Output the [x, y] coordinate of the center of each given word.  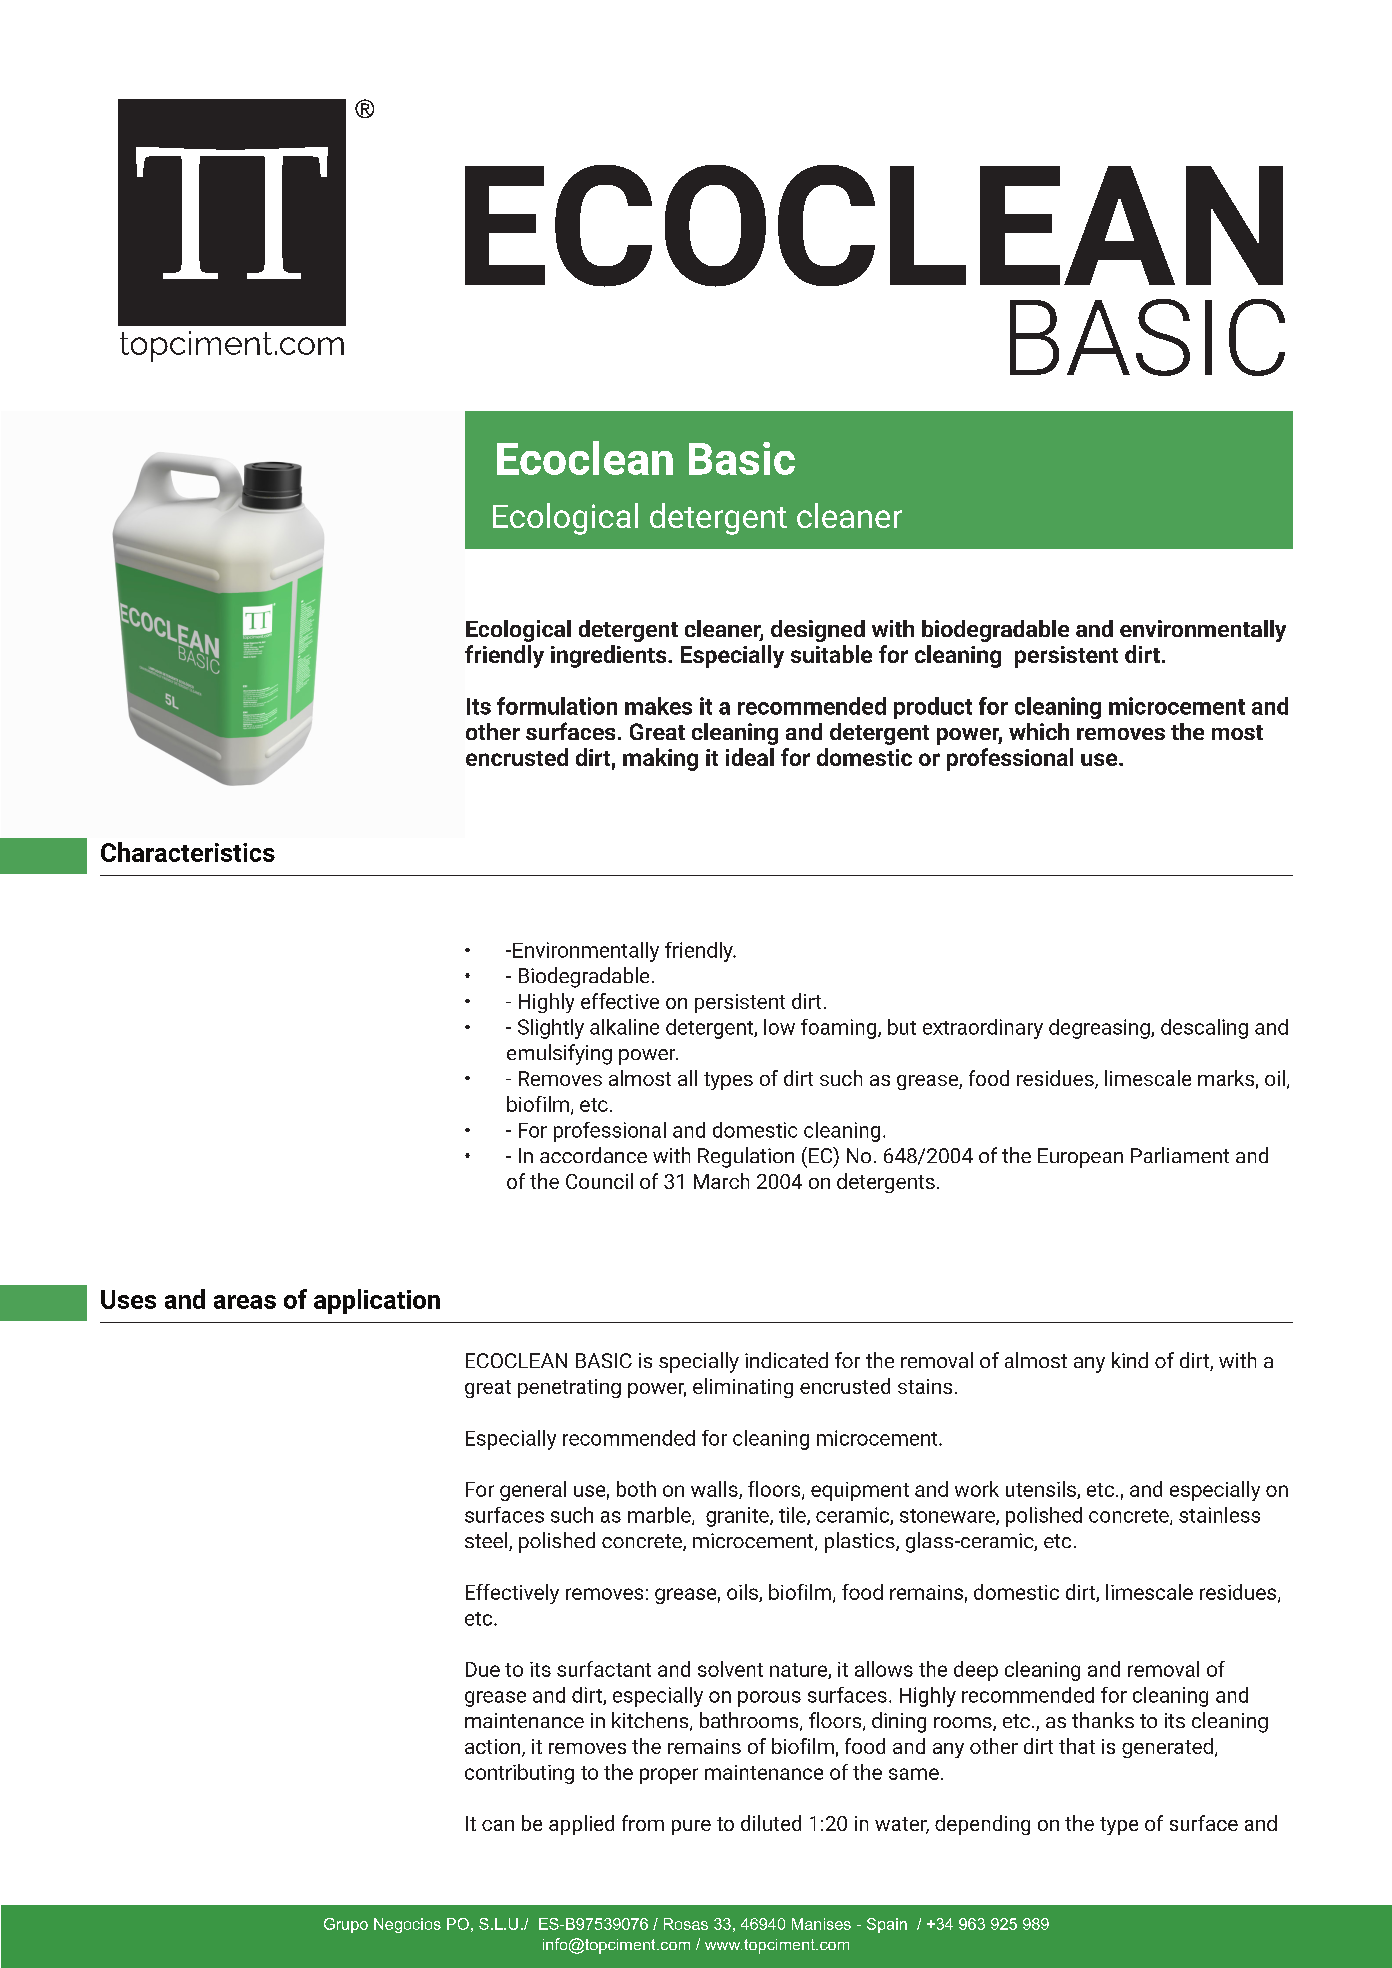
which [1039, 731]
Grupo [346, 1925]
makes [658, 706]
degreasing [1100, 1029]
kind [1130, 1360]
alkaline [624, 1027]
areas [245, 1302]
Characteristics [188, 852]
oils [743, 1593]
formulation [557, 706]
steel [487, 1541]
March [721, 1181]
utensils [1042, 1490]
